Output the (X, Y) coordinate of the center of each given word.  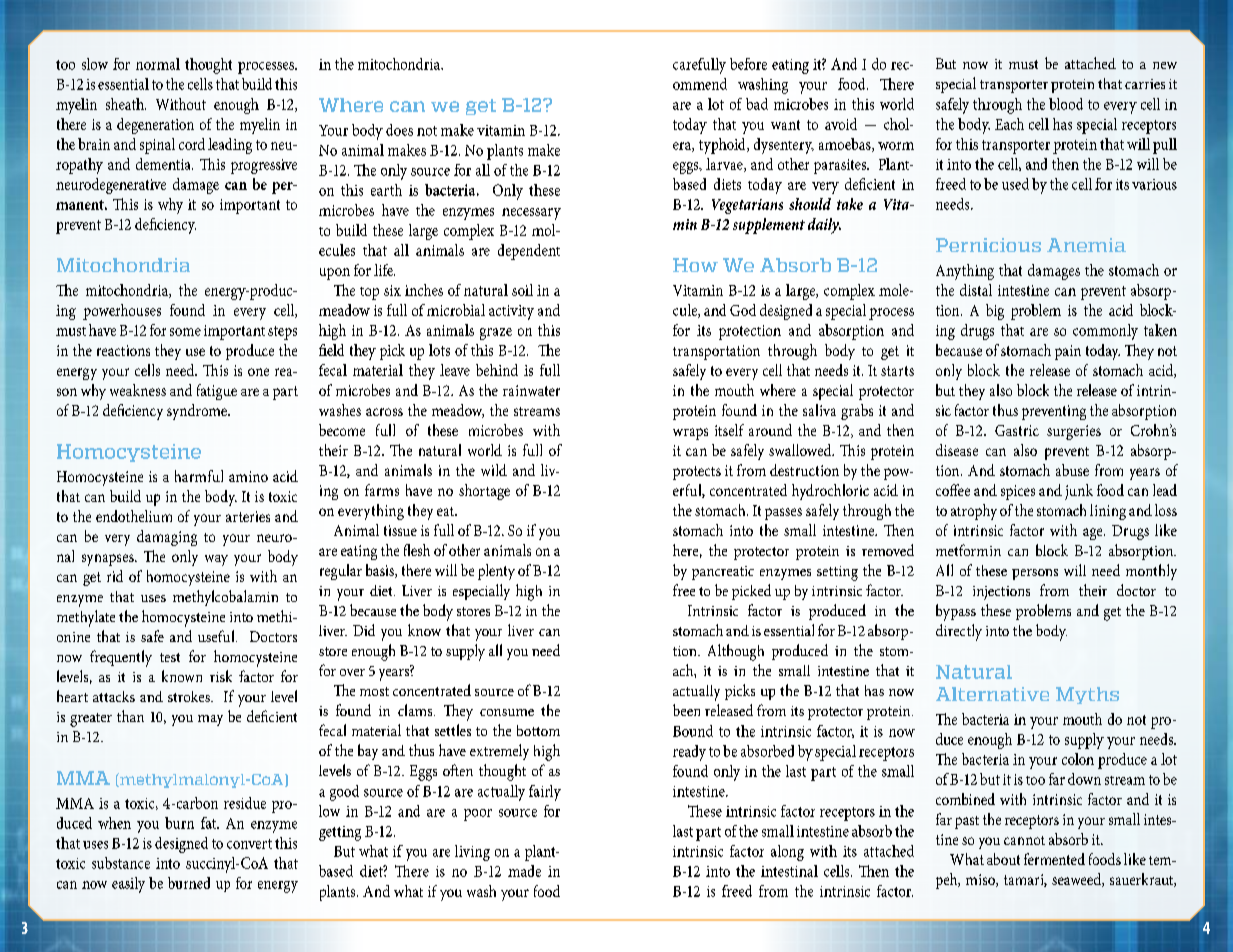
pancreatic (723, 573)
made (524, 871)
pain (1068, 352)
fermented (1054, 859)
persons (1035, 574)
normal (158, 64)
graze (496, 334)
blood (1066, 104)
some (185, 332)
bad (757, 104)
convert (249, 844)
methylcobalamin (225, 598)
